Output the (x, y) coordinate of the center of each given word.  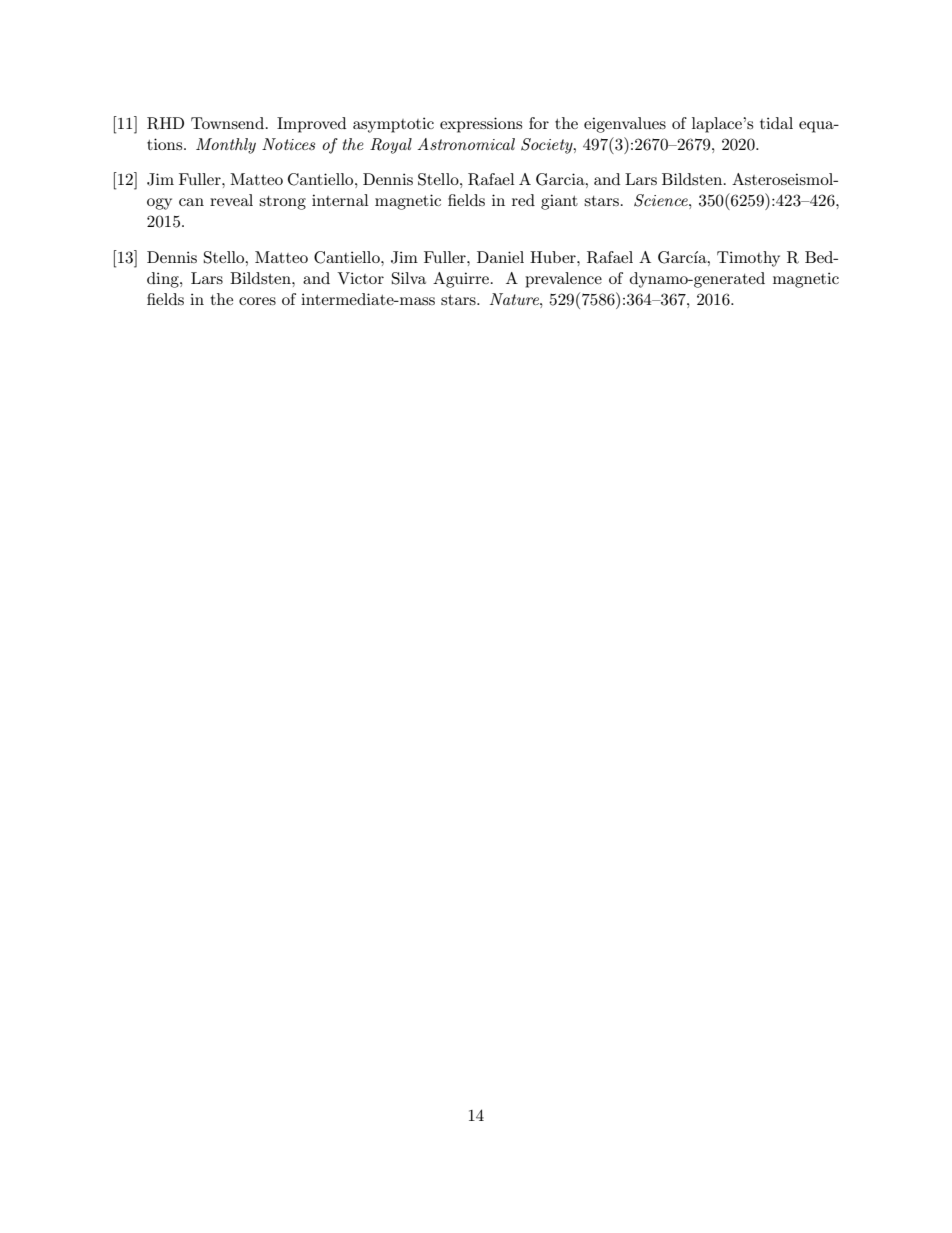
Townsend (227, 123)
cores (257, 301)
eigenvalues (625, 125)
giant (559, 202)
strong (282, 203)
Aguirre (461, 280)
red (523, 200)
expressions (481, 125)
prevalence (563, 280)
